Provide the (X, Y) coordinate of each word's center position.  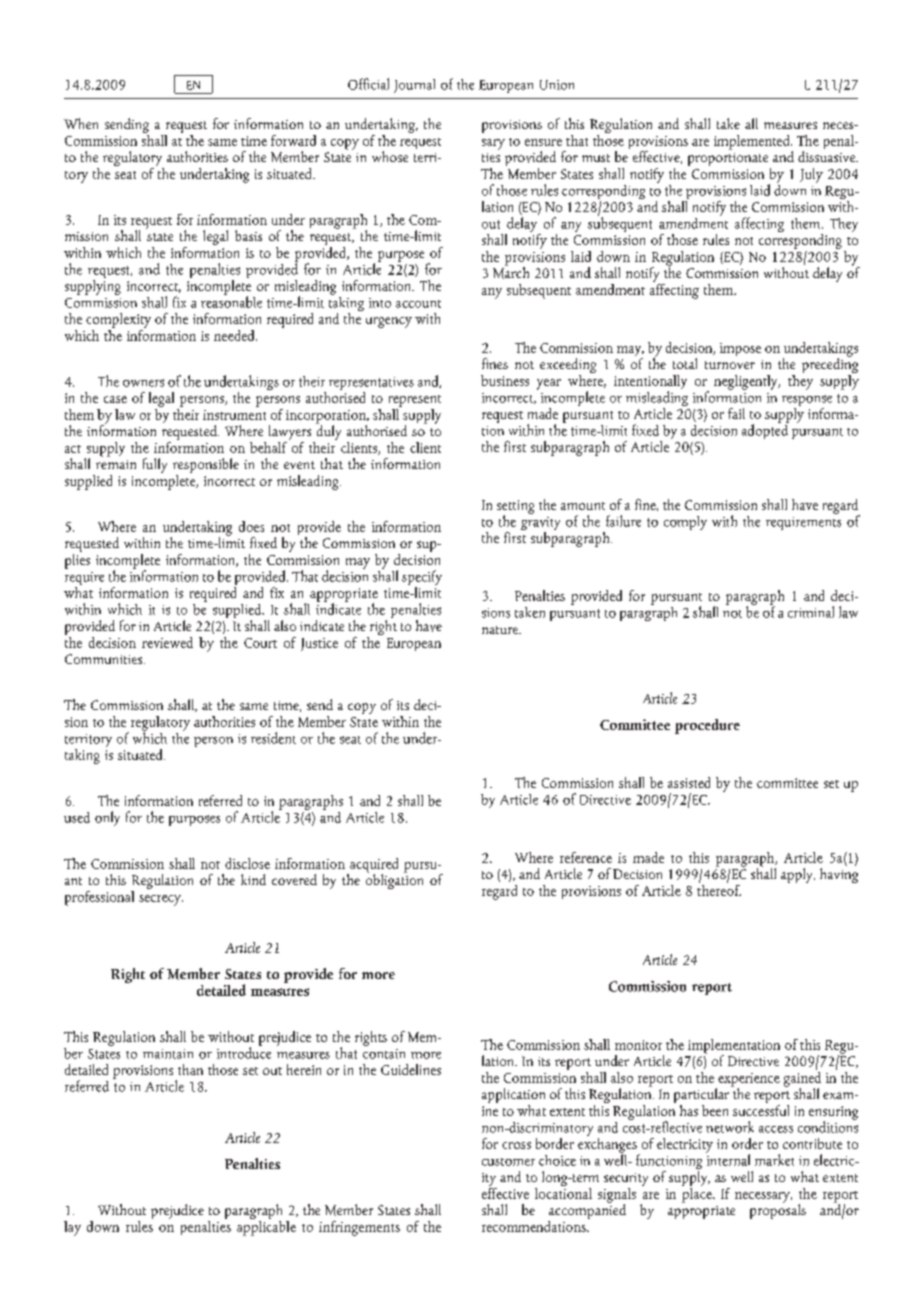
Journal (414, 86)
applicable (266, 1227)
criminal (811, 612)
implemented (753, 142)
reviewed (167, 642)
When (81, 123)
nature (501, 630)
